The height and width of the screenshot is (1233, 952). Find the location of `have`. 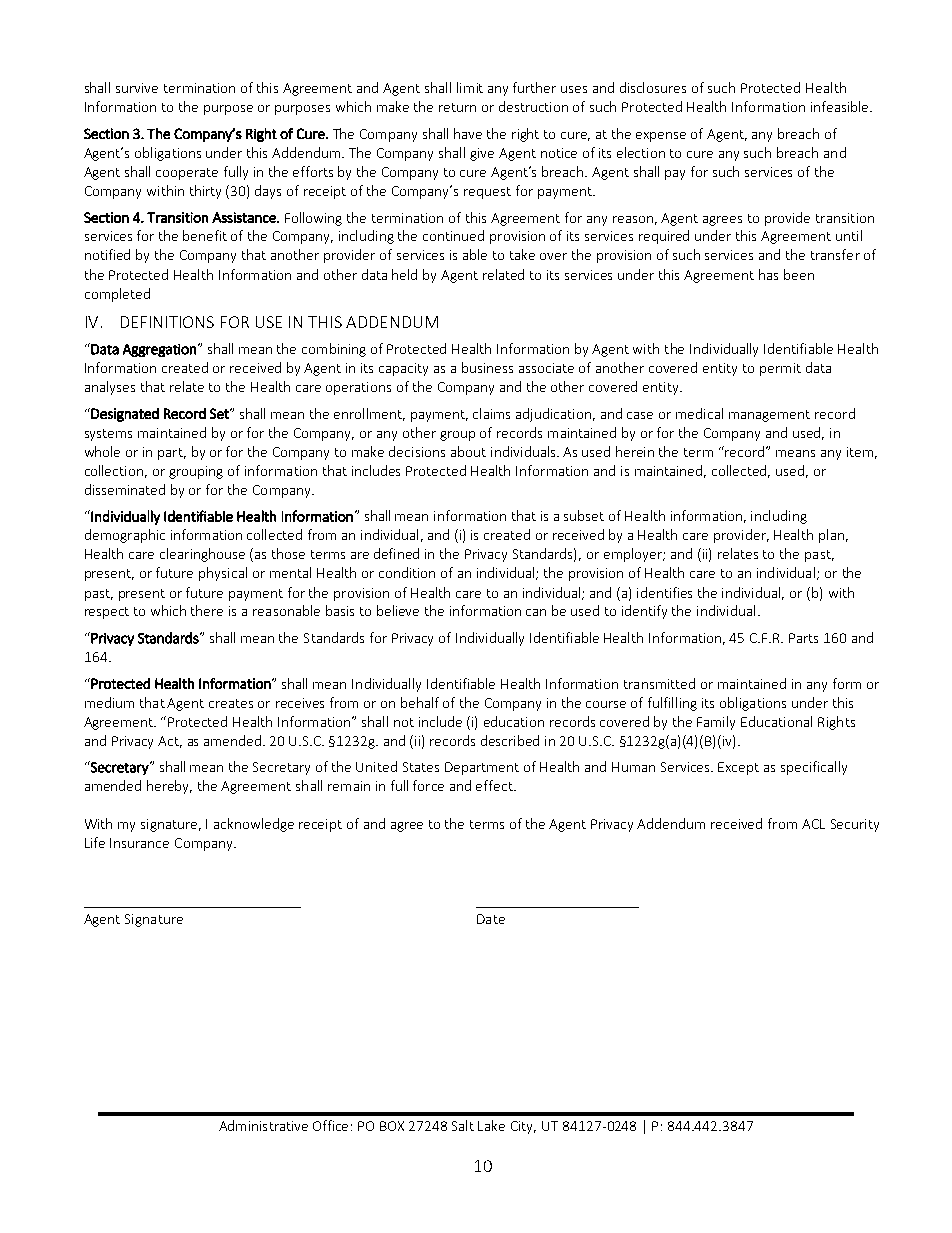

have is located at coordinates (468, 133).
